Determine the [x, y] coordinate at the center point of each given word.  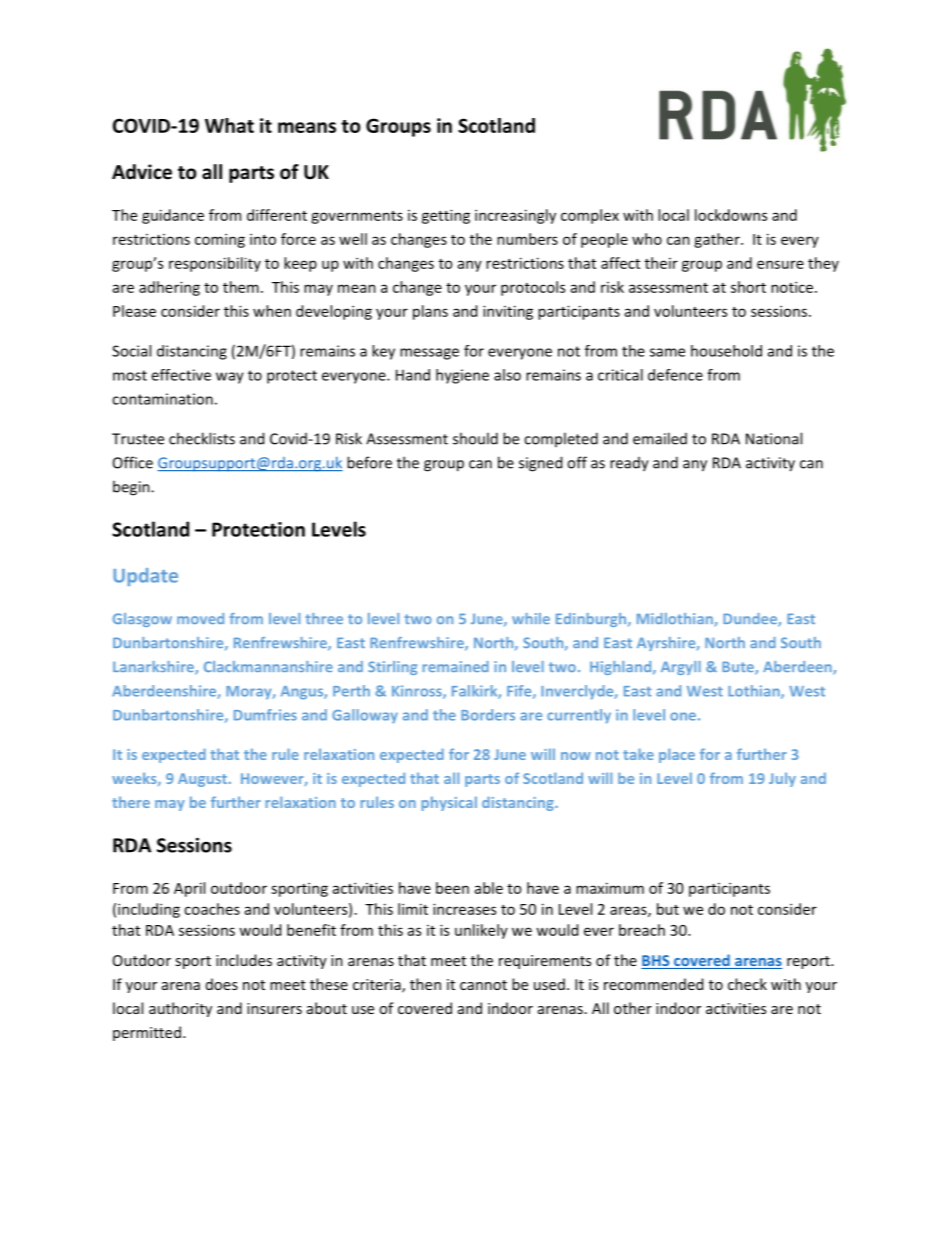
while [531, 618]
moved [200, 618]
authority [180, 1009]
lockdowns [731, 215]
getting [446, 216]
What [229, 125]
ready [629, 464]
